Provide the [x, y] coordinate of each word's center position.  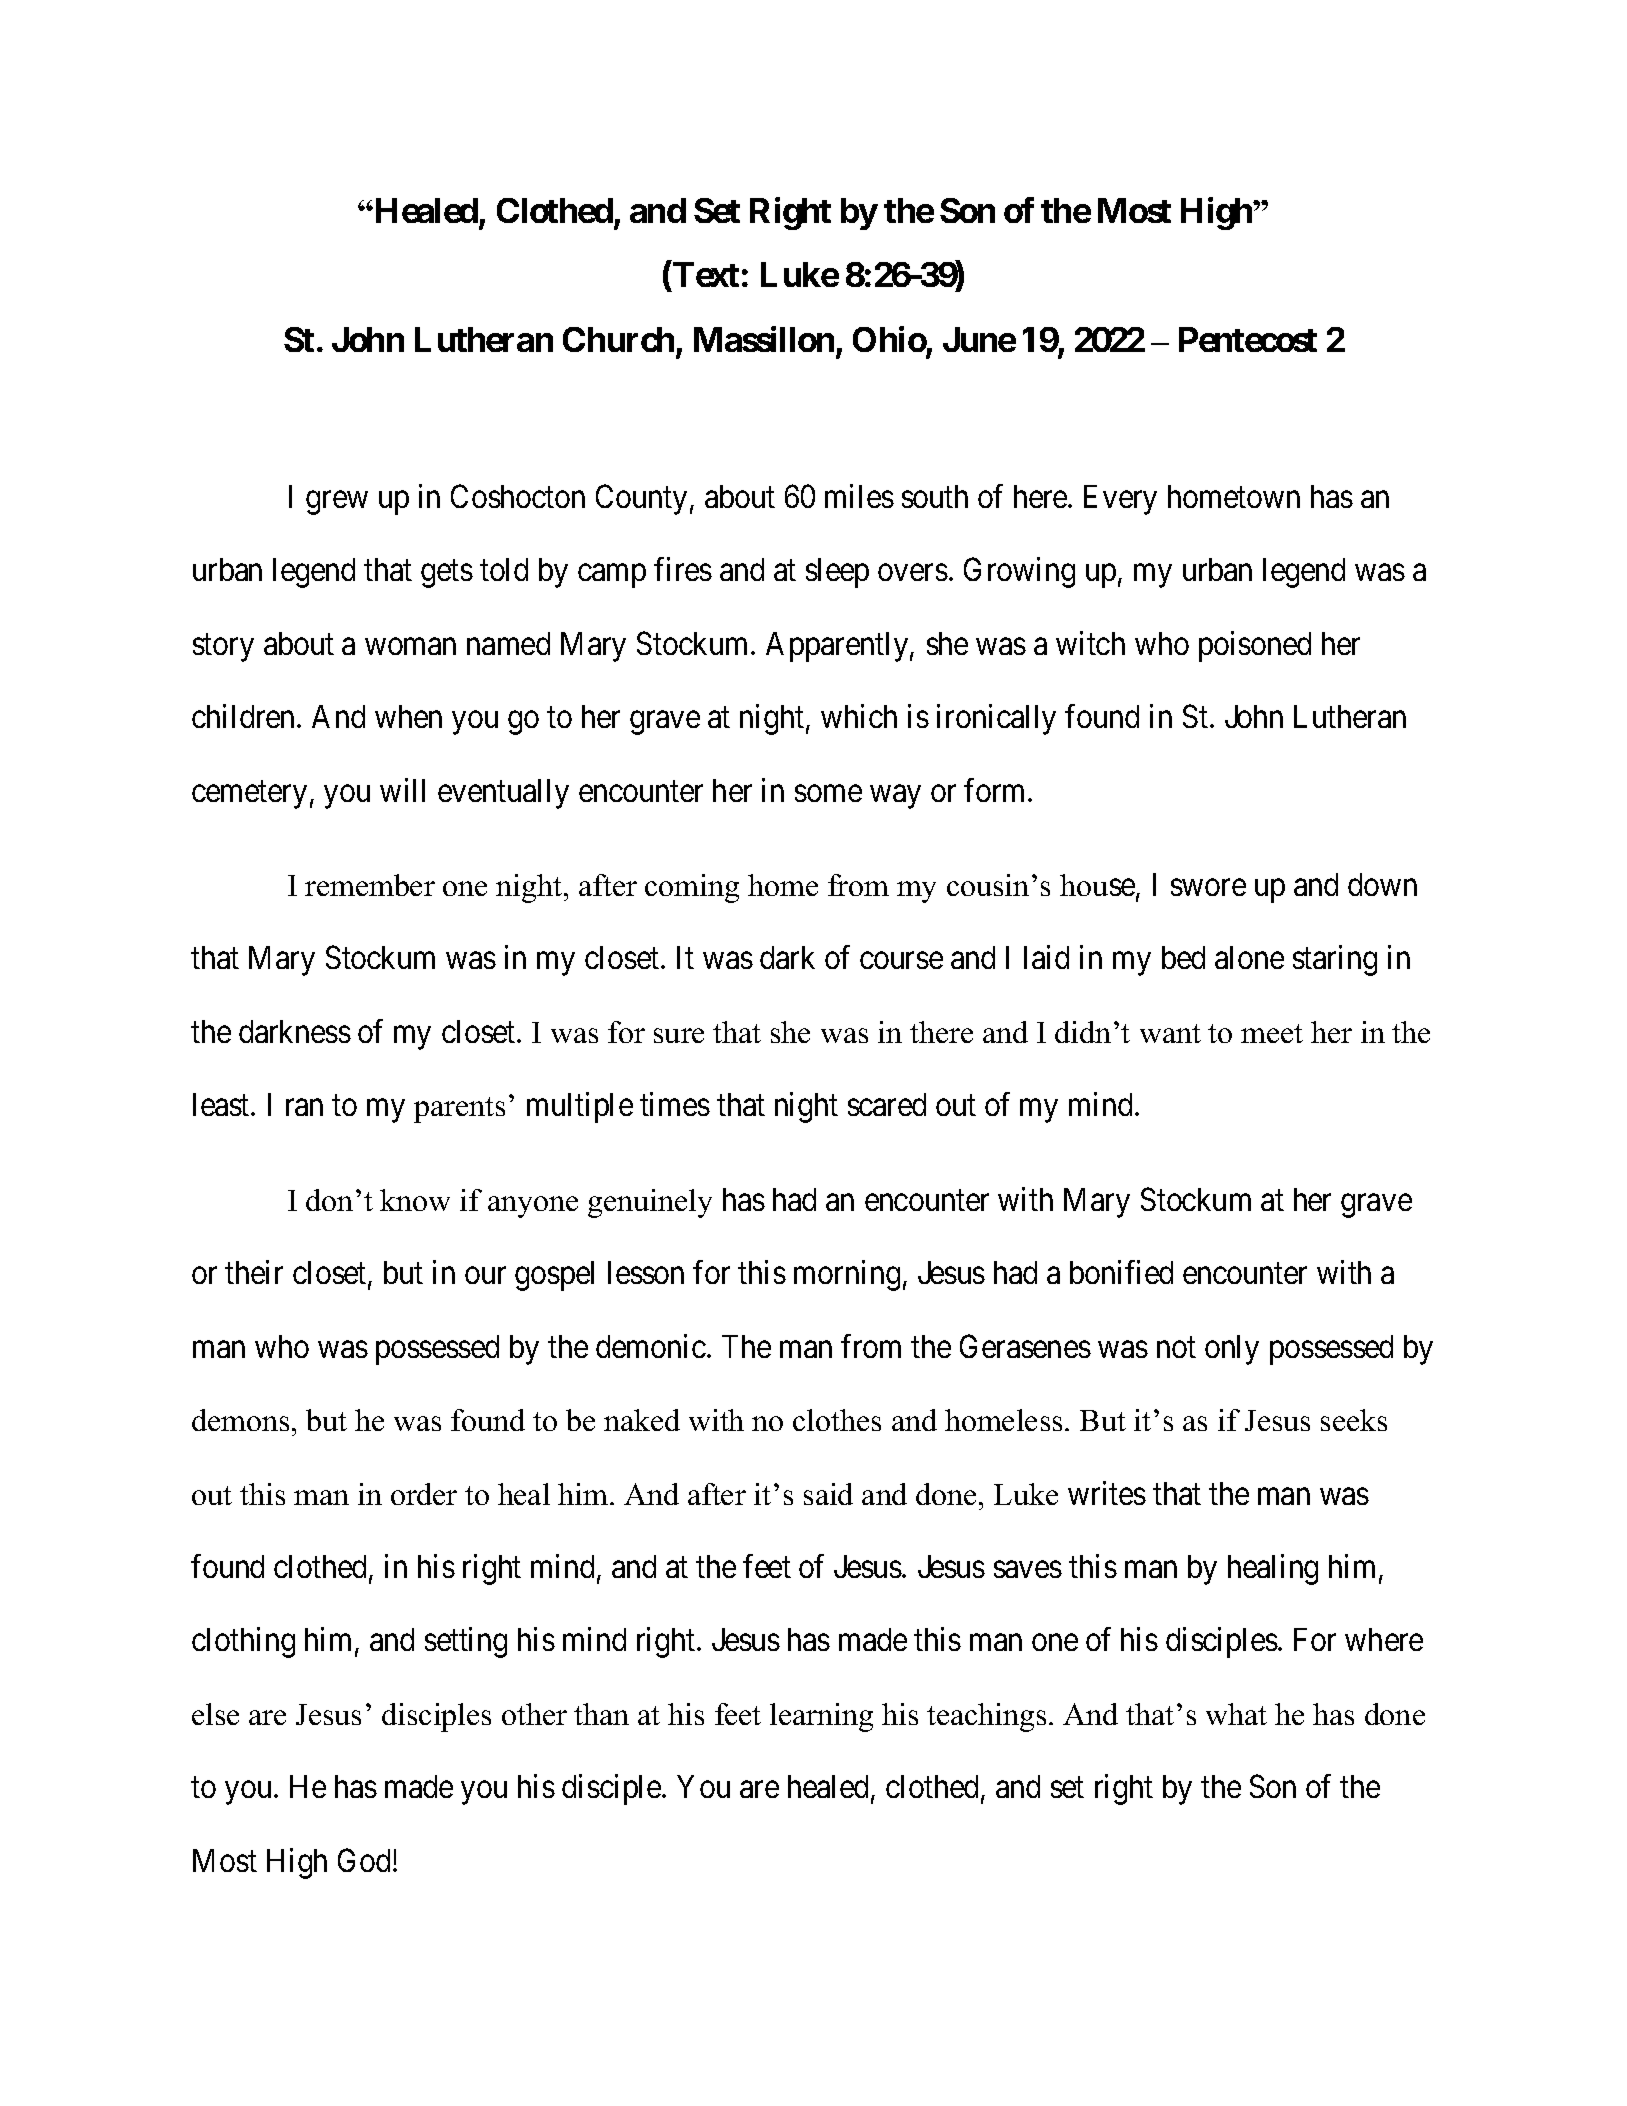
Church [618, 339]
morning [847, 1276]
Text [706, 274]
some [828, 793]
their [254, 1272]
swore [1208, 888]
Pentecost [1248, 339]
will [402, 790]
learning [821, 1717]
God [366, 1860]
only [1232, 1350]
